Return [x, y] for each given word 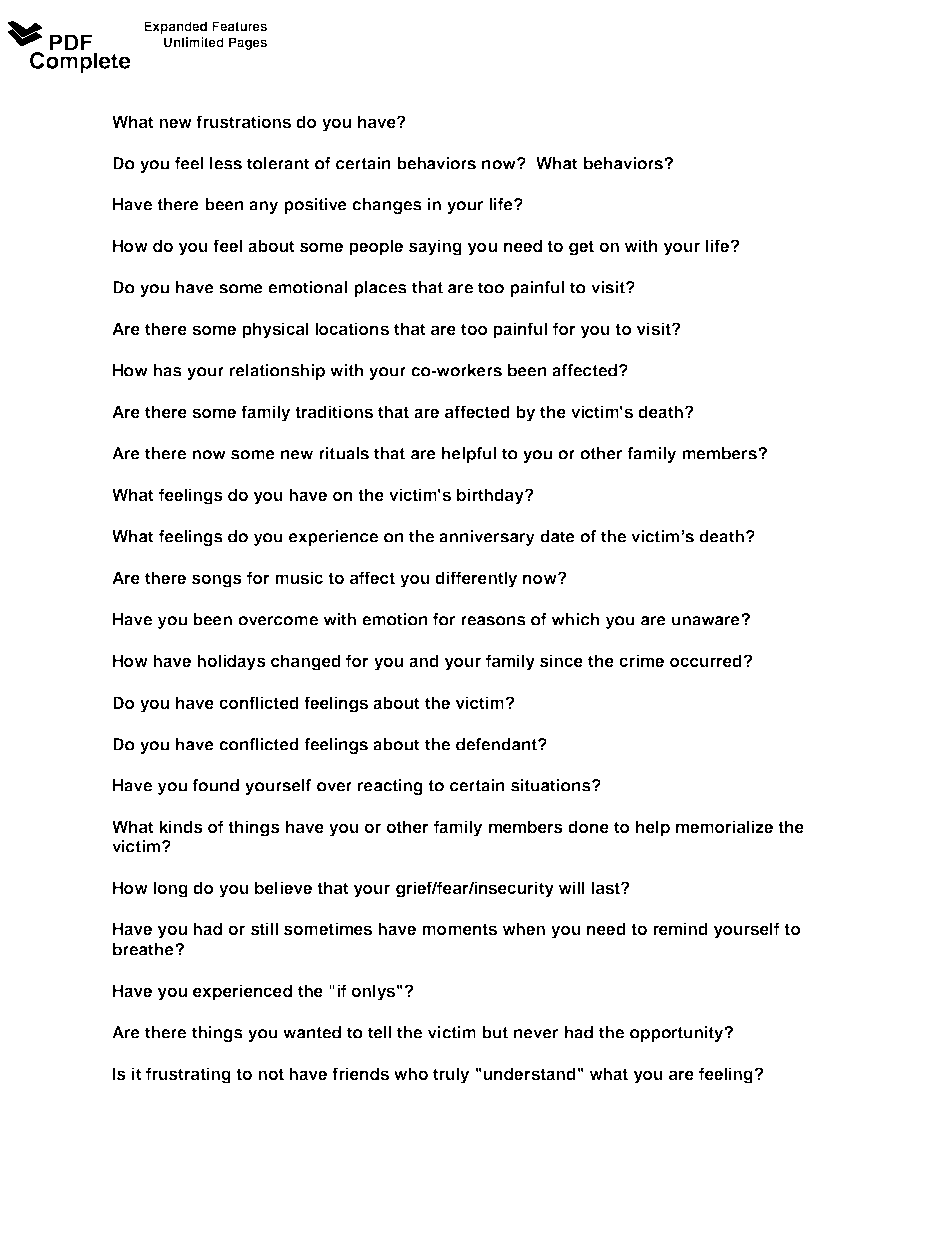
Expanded [175, 27]
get [581, 248]
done [588, 826]
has [167, 370]
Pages [248, 43]
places [380, 289]
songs [217, 581]
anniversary [487, 538]
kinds [181, 826]
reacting [390, 787]
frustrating [188, 1075]
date [557, 536]
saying [435, 247]
